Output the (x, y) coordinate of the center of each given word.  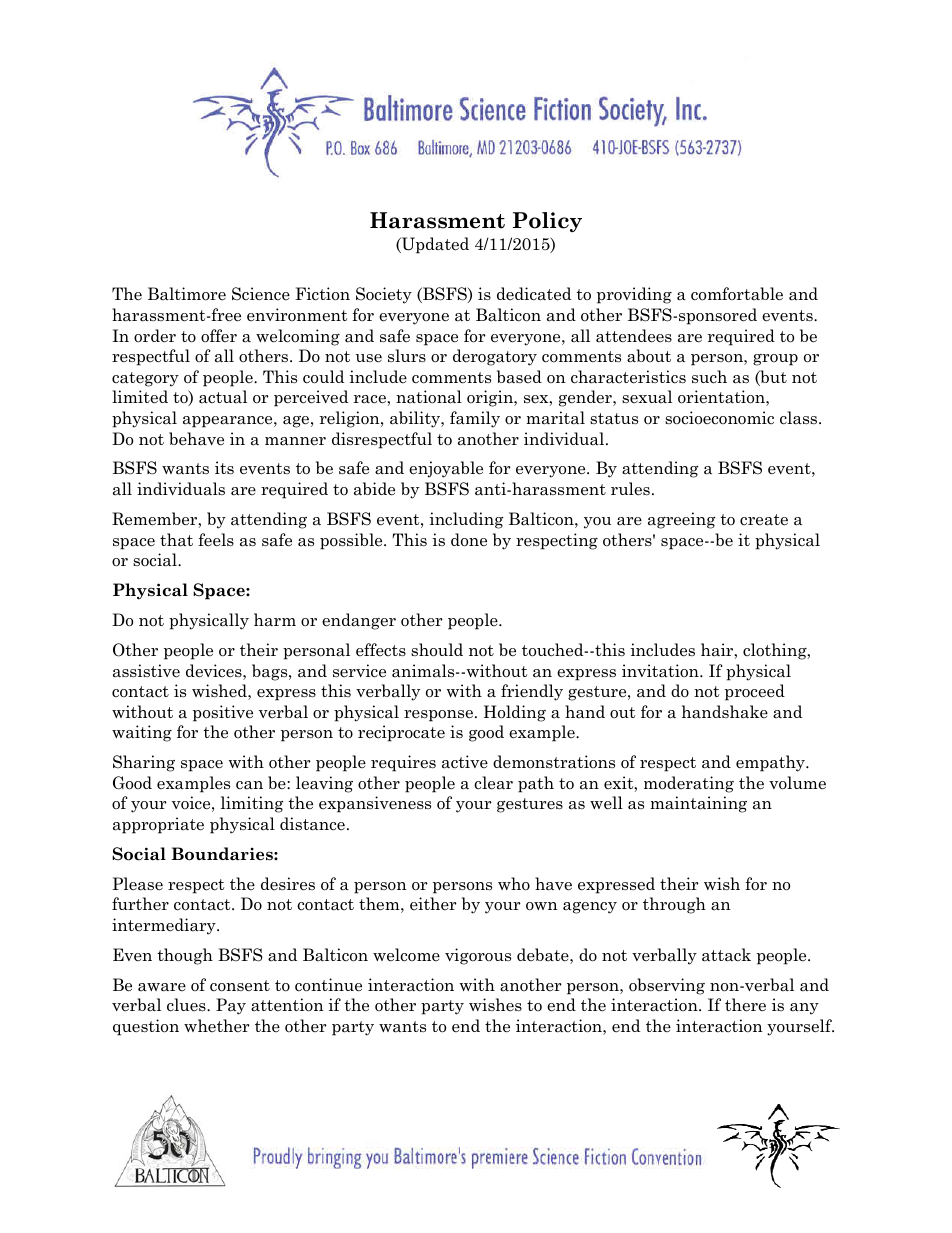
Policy (547, 222)
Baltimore (187, 294)
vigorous (478, 956)
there (745, 1005)
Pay (231, 1006)
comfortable (737, 294)
